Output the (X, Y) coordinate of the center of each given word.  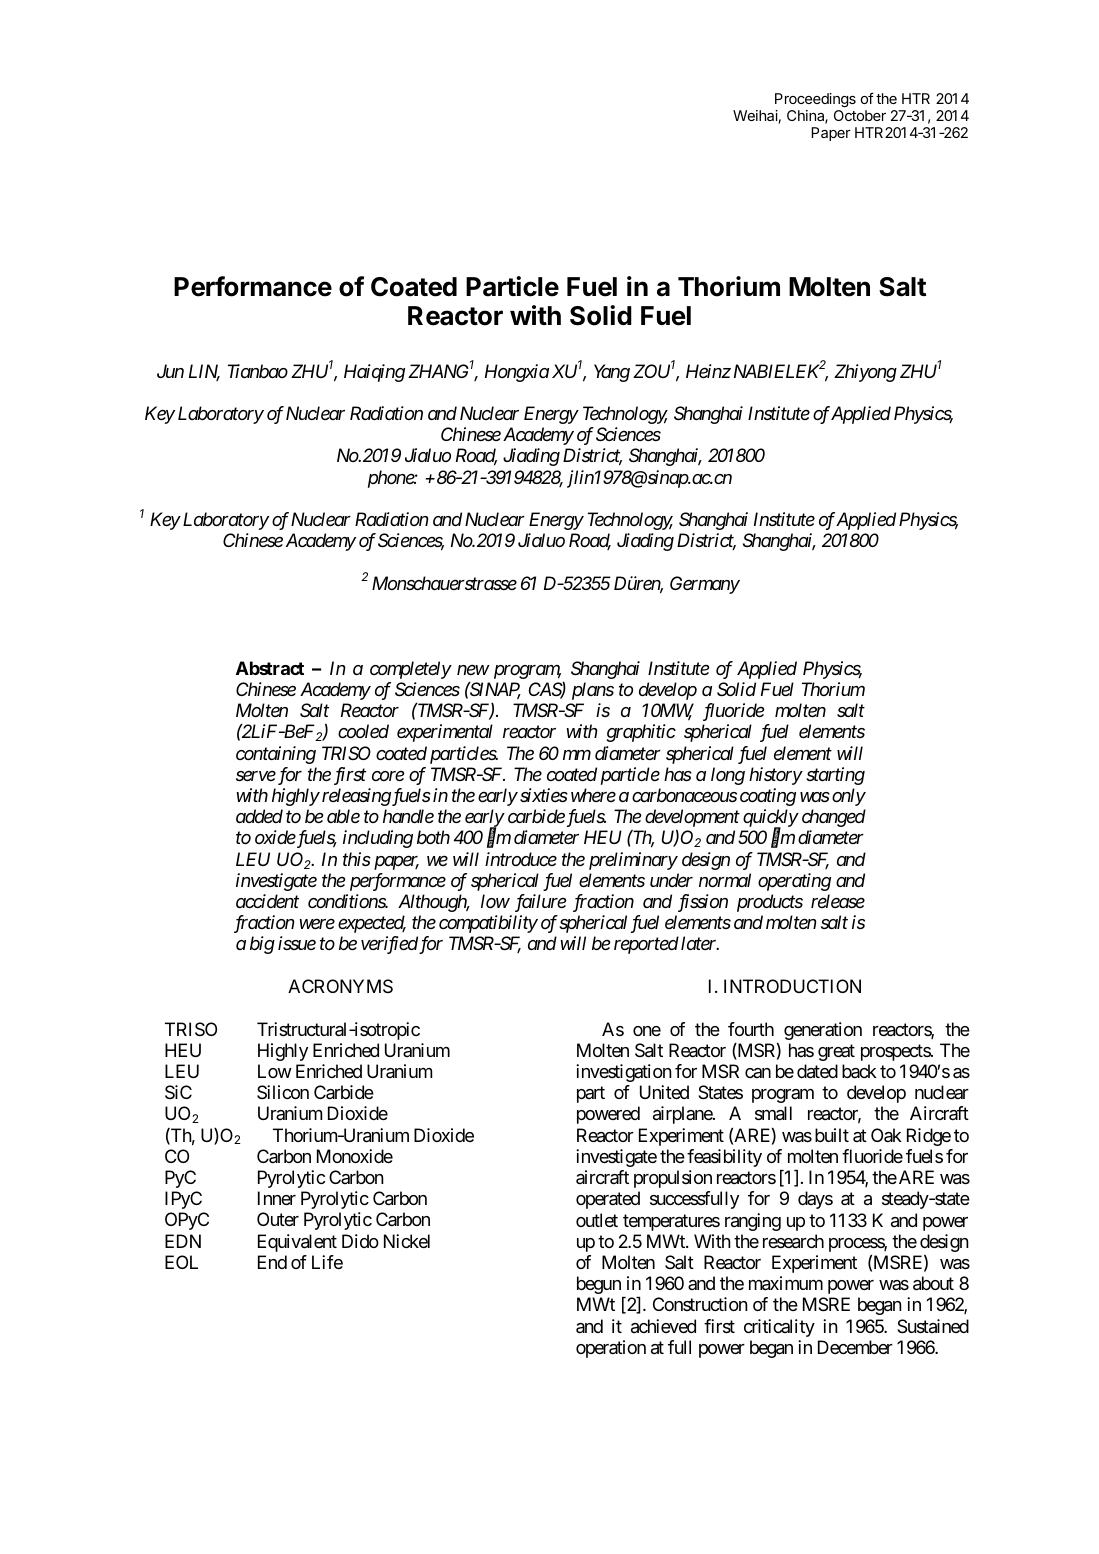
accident (267, 901)
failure (541, 903)
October (860, 115)
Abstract (270, 668)
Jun (170, 371)
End (272, 1262)
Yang (612, 373)
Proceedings (815, 100)
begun (599, 1285)
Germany (705, 585)
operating (794, 882)
